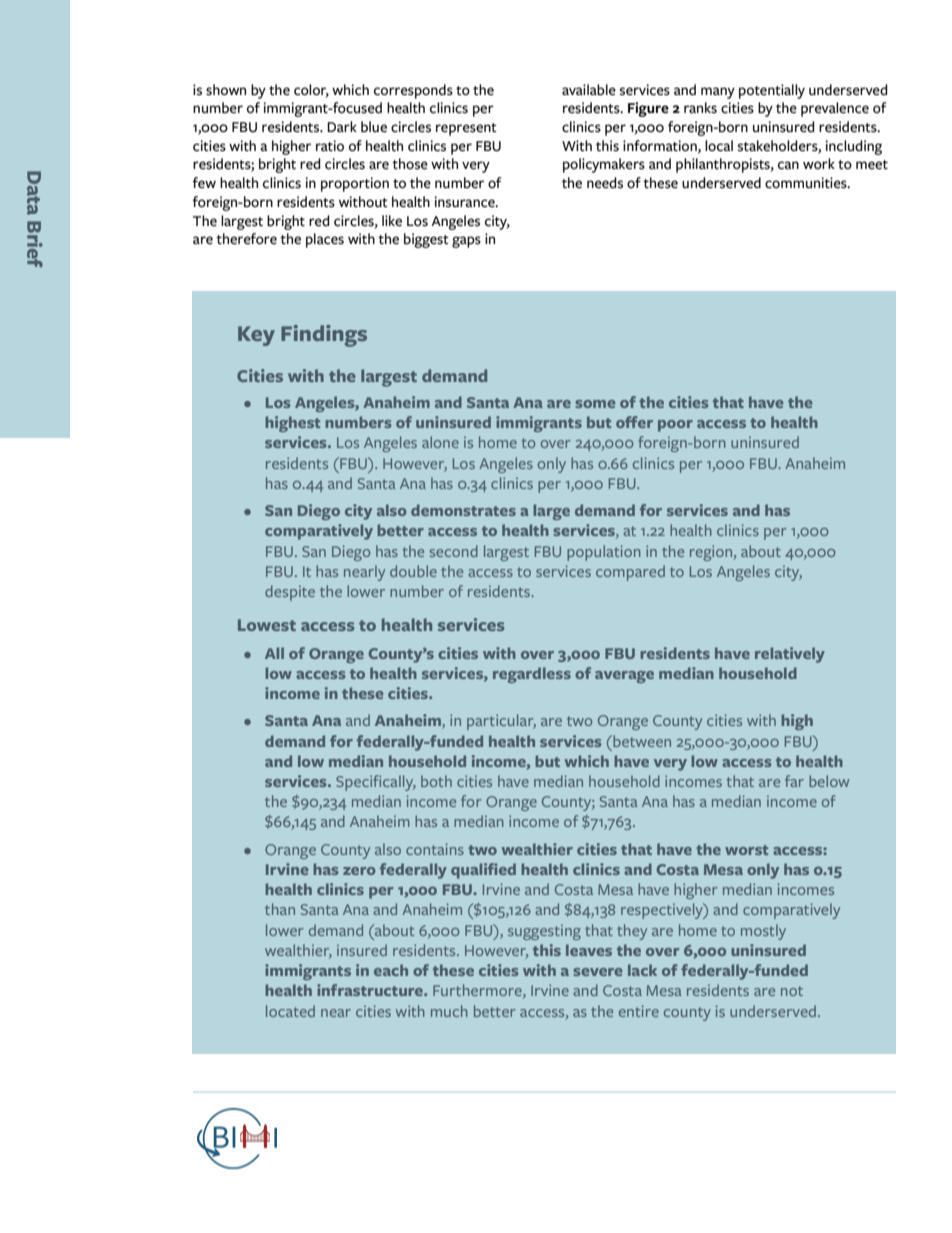  I want to click on population, so click(604, 553).
